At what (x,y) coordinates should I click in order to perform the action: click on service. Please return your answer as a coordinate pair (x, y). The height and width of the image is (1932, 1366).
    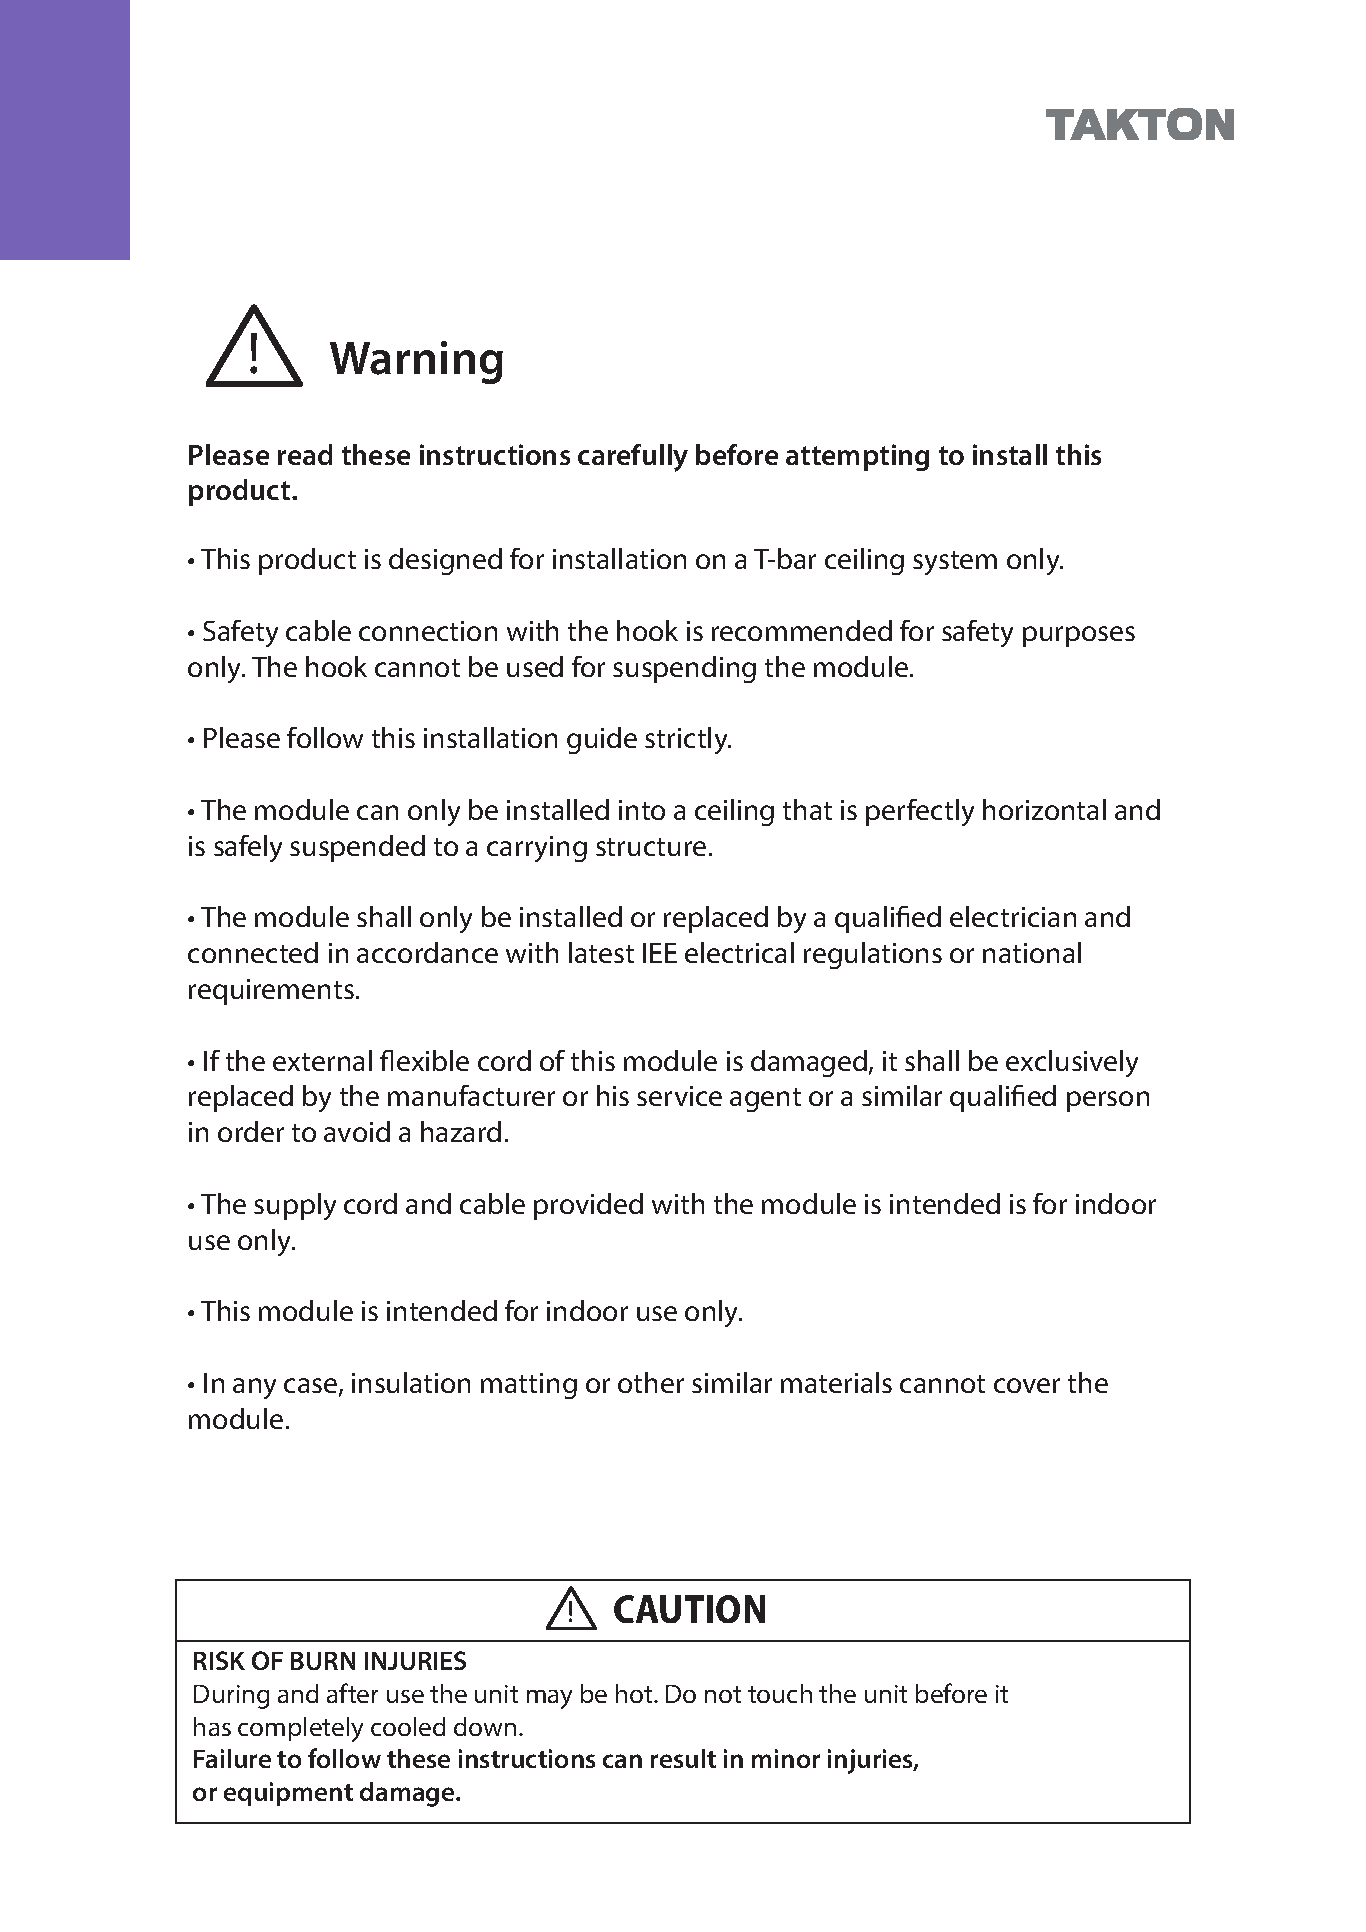
    Looking at the image, I should click on (679, 1096).
